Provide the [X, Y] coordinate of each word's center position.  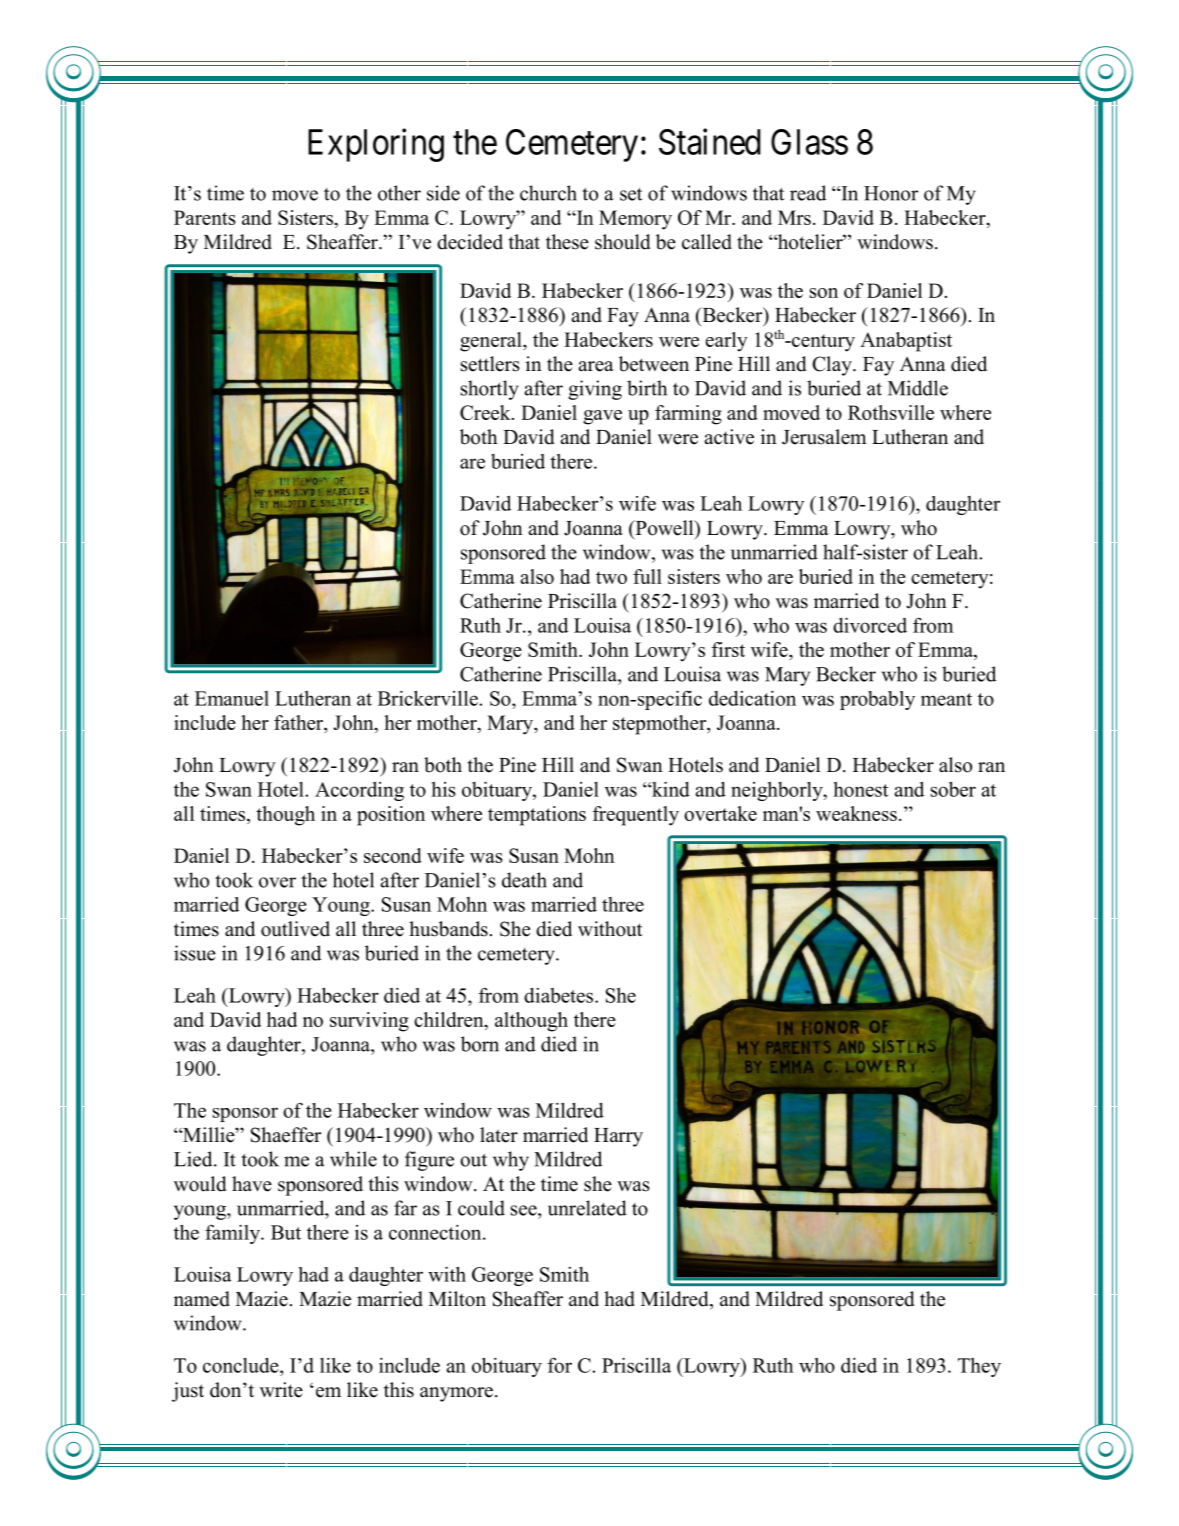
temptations [537, 816]
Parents [205, 217]
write [281, 1390]
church [548, 193]
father [299, 724]
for [560, 1365]
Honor [891, 193]
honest [860, 789]
